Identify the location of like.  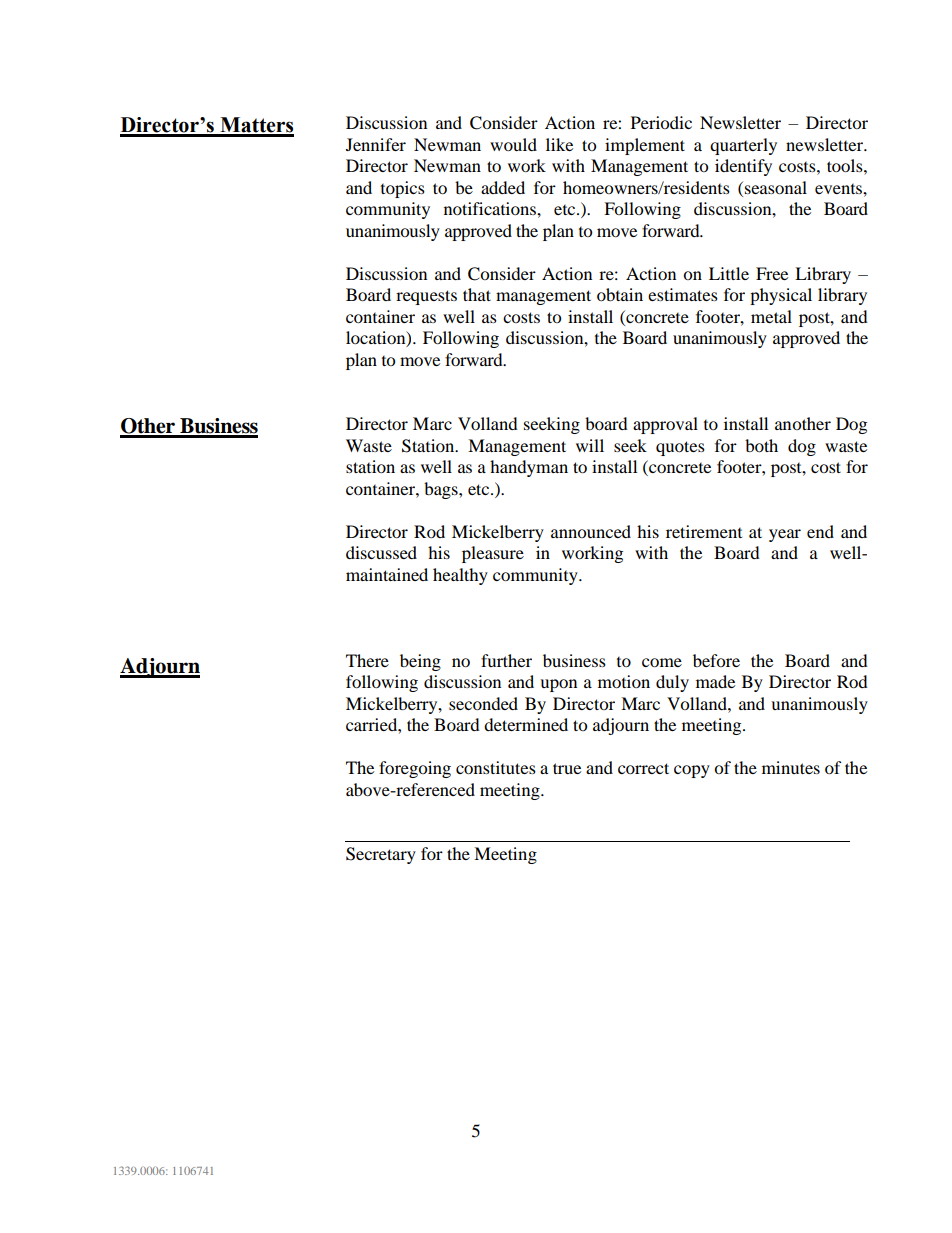
(559, 144).
